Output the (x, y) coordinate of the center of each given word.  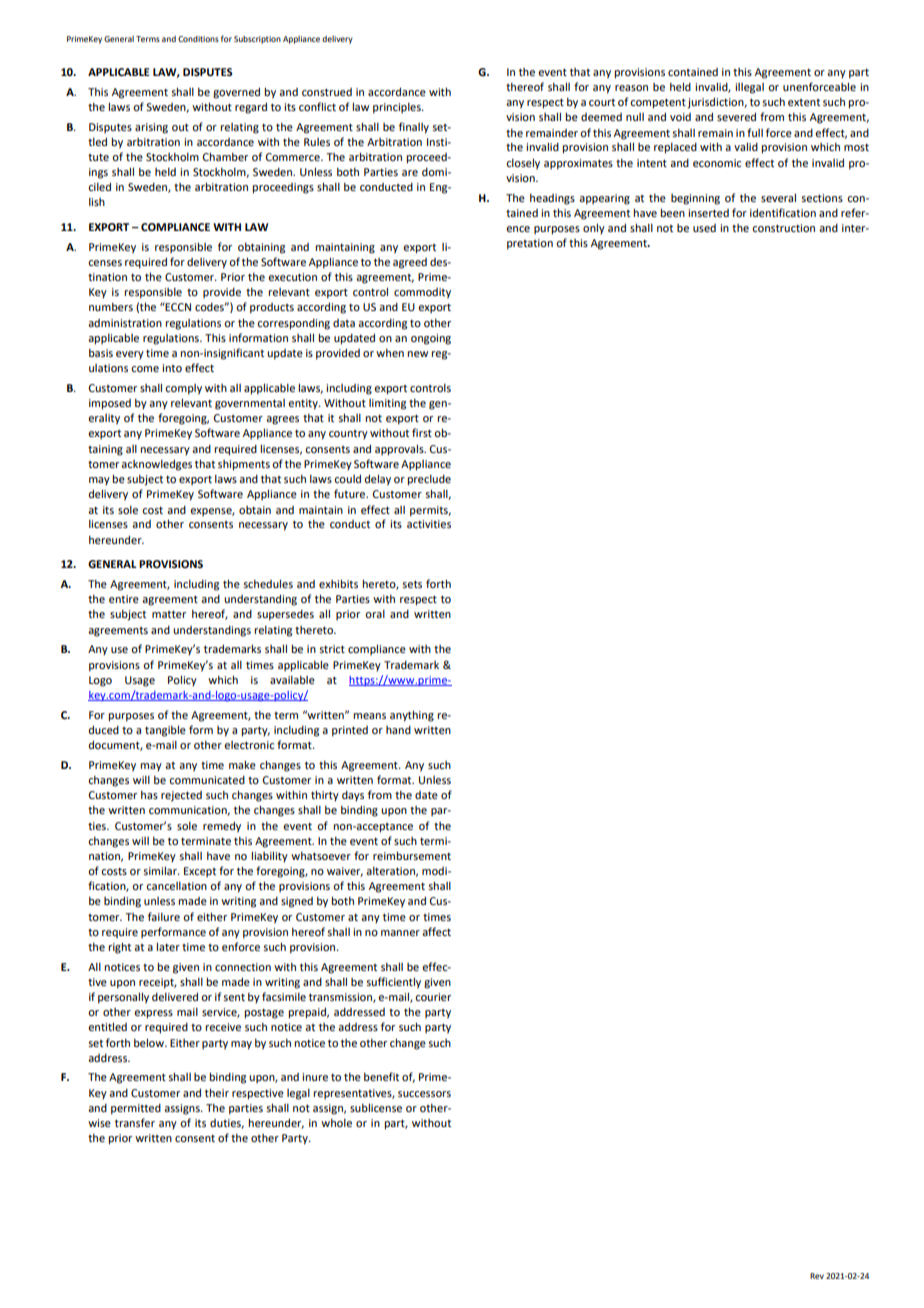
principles (398, 108)
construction (783, 228)
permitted (136, 1109)
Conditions (198, 39)
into (172, 368)
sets (412, 584)
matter (169, 614)
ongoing (431, 339)
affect (436, 931)
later (168, 946)
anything (412, 716)
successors (424, 1094)
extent (804, 102)
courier (433, 997)
